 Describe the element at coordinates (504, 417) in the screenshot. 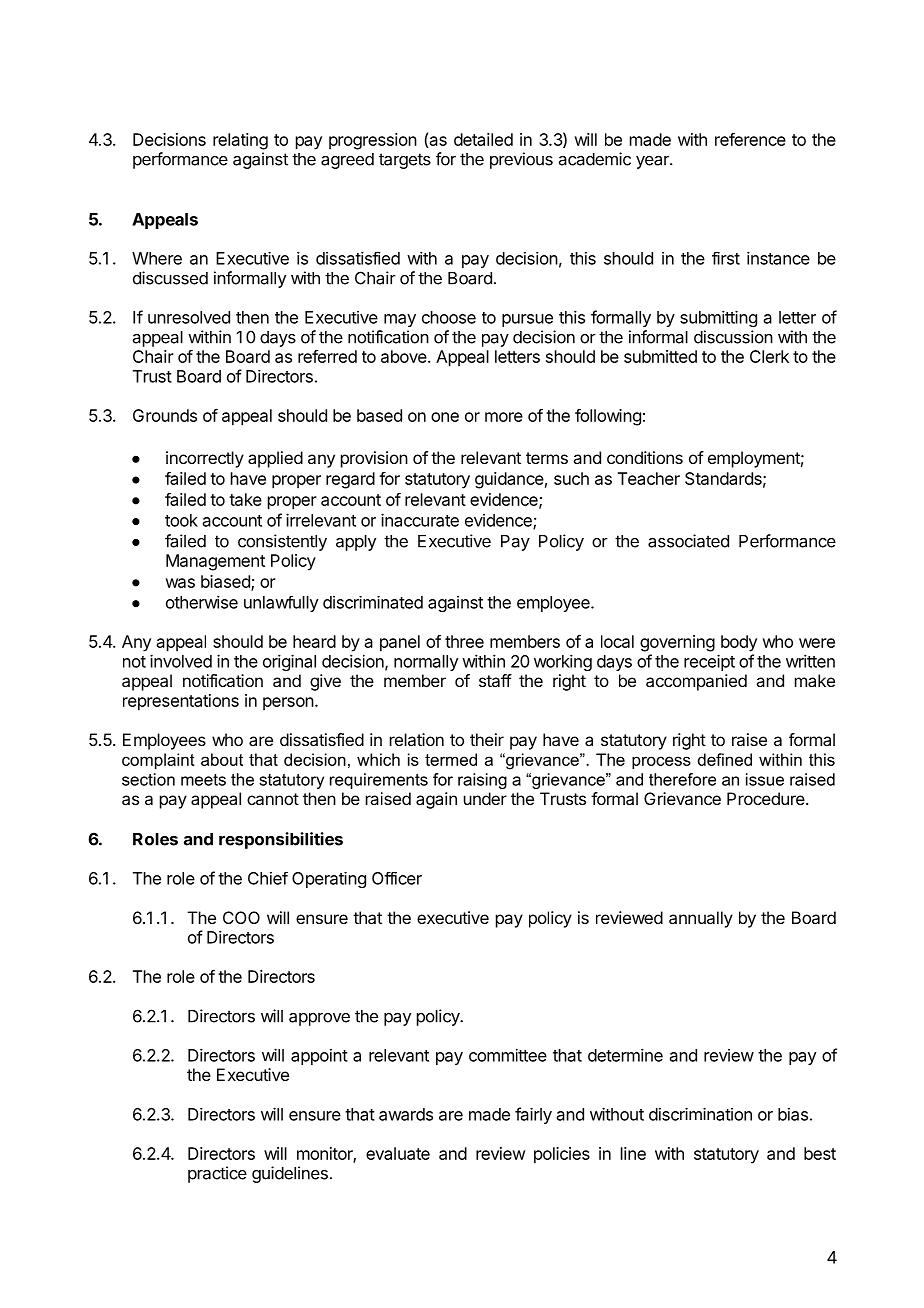

I see `more` at that location.
